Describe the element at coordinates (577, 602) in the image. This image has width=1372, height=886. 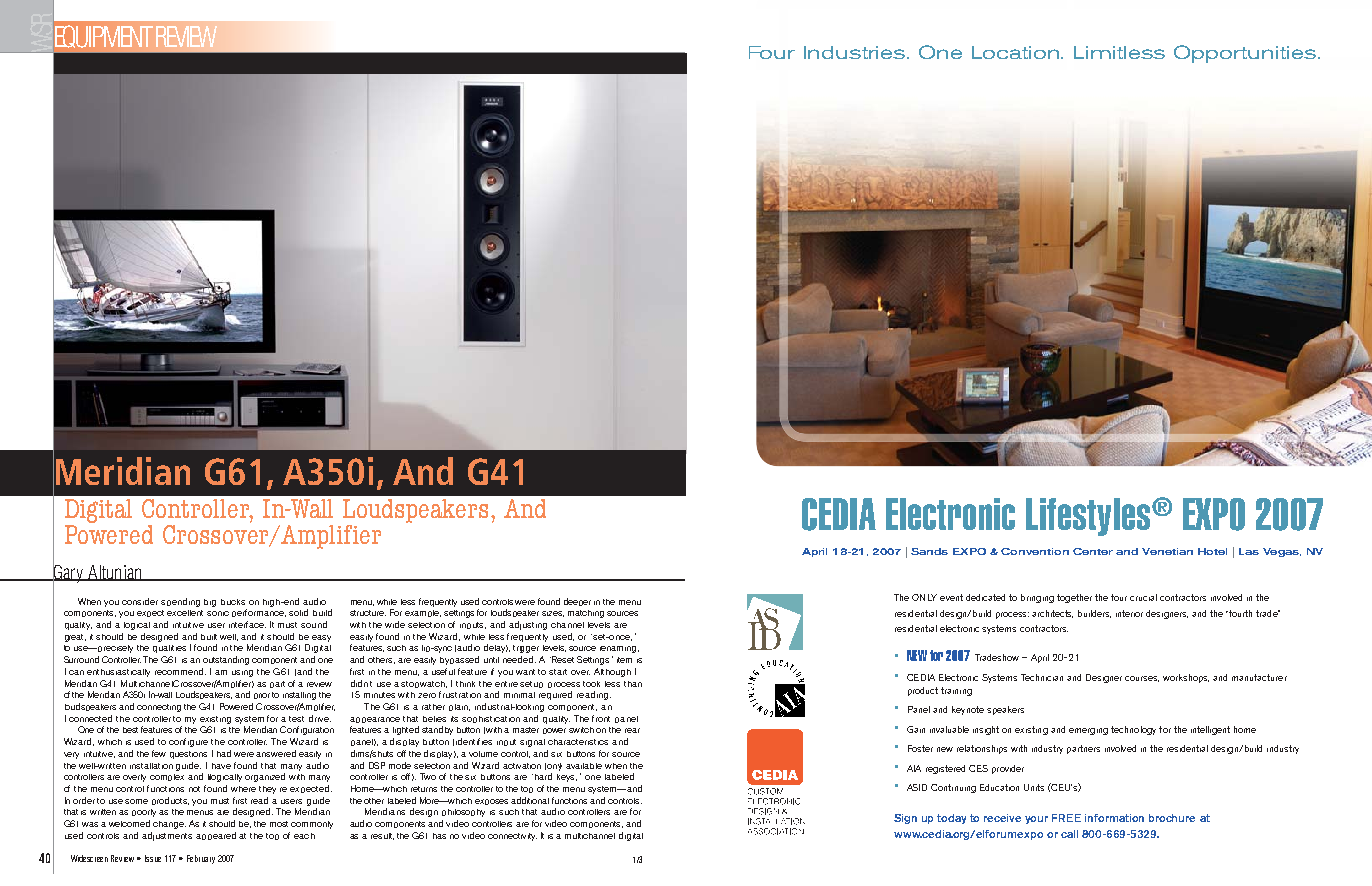
I see `deeper` at that location.
